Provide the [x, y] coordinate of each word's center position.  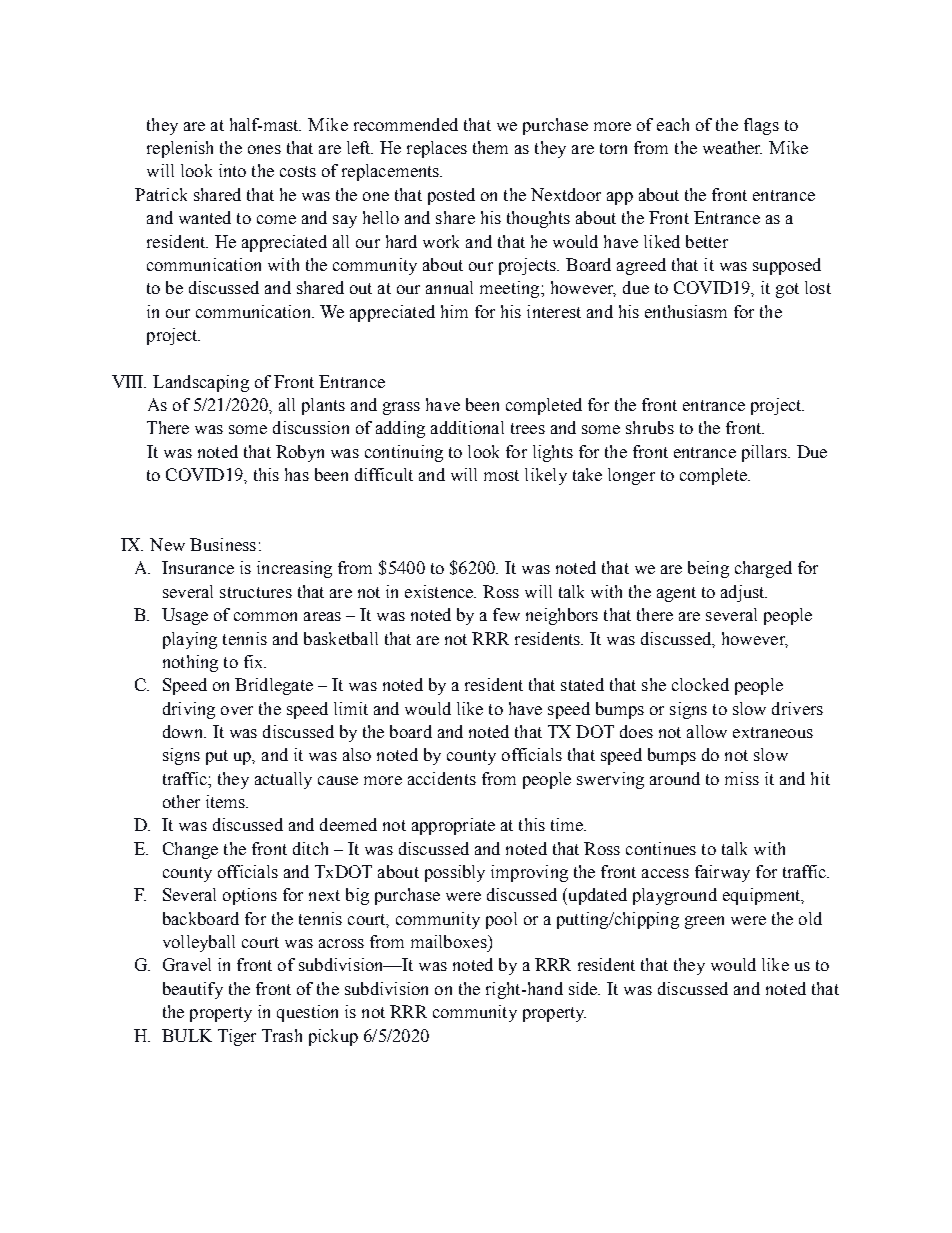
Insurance [198, 567]
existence [440, 591]
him [454, 311]
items [226, 801]
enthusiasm [686, 311]
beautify [193, 990]
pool [501, 920]
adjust [744, 593]
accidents [442, 778]
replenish [180, 149]
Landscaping [201, 383]
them [490, 147]
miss [742, 778]
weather [732, 147]
